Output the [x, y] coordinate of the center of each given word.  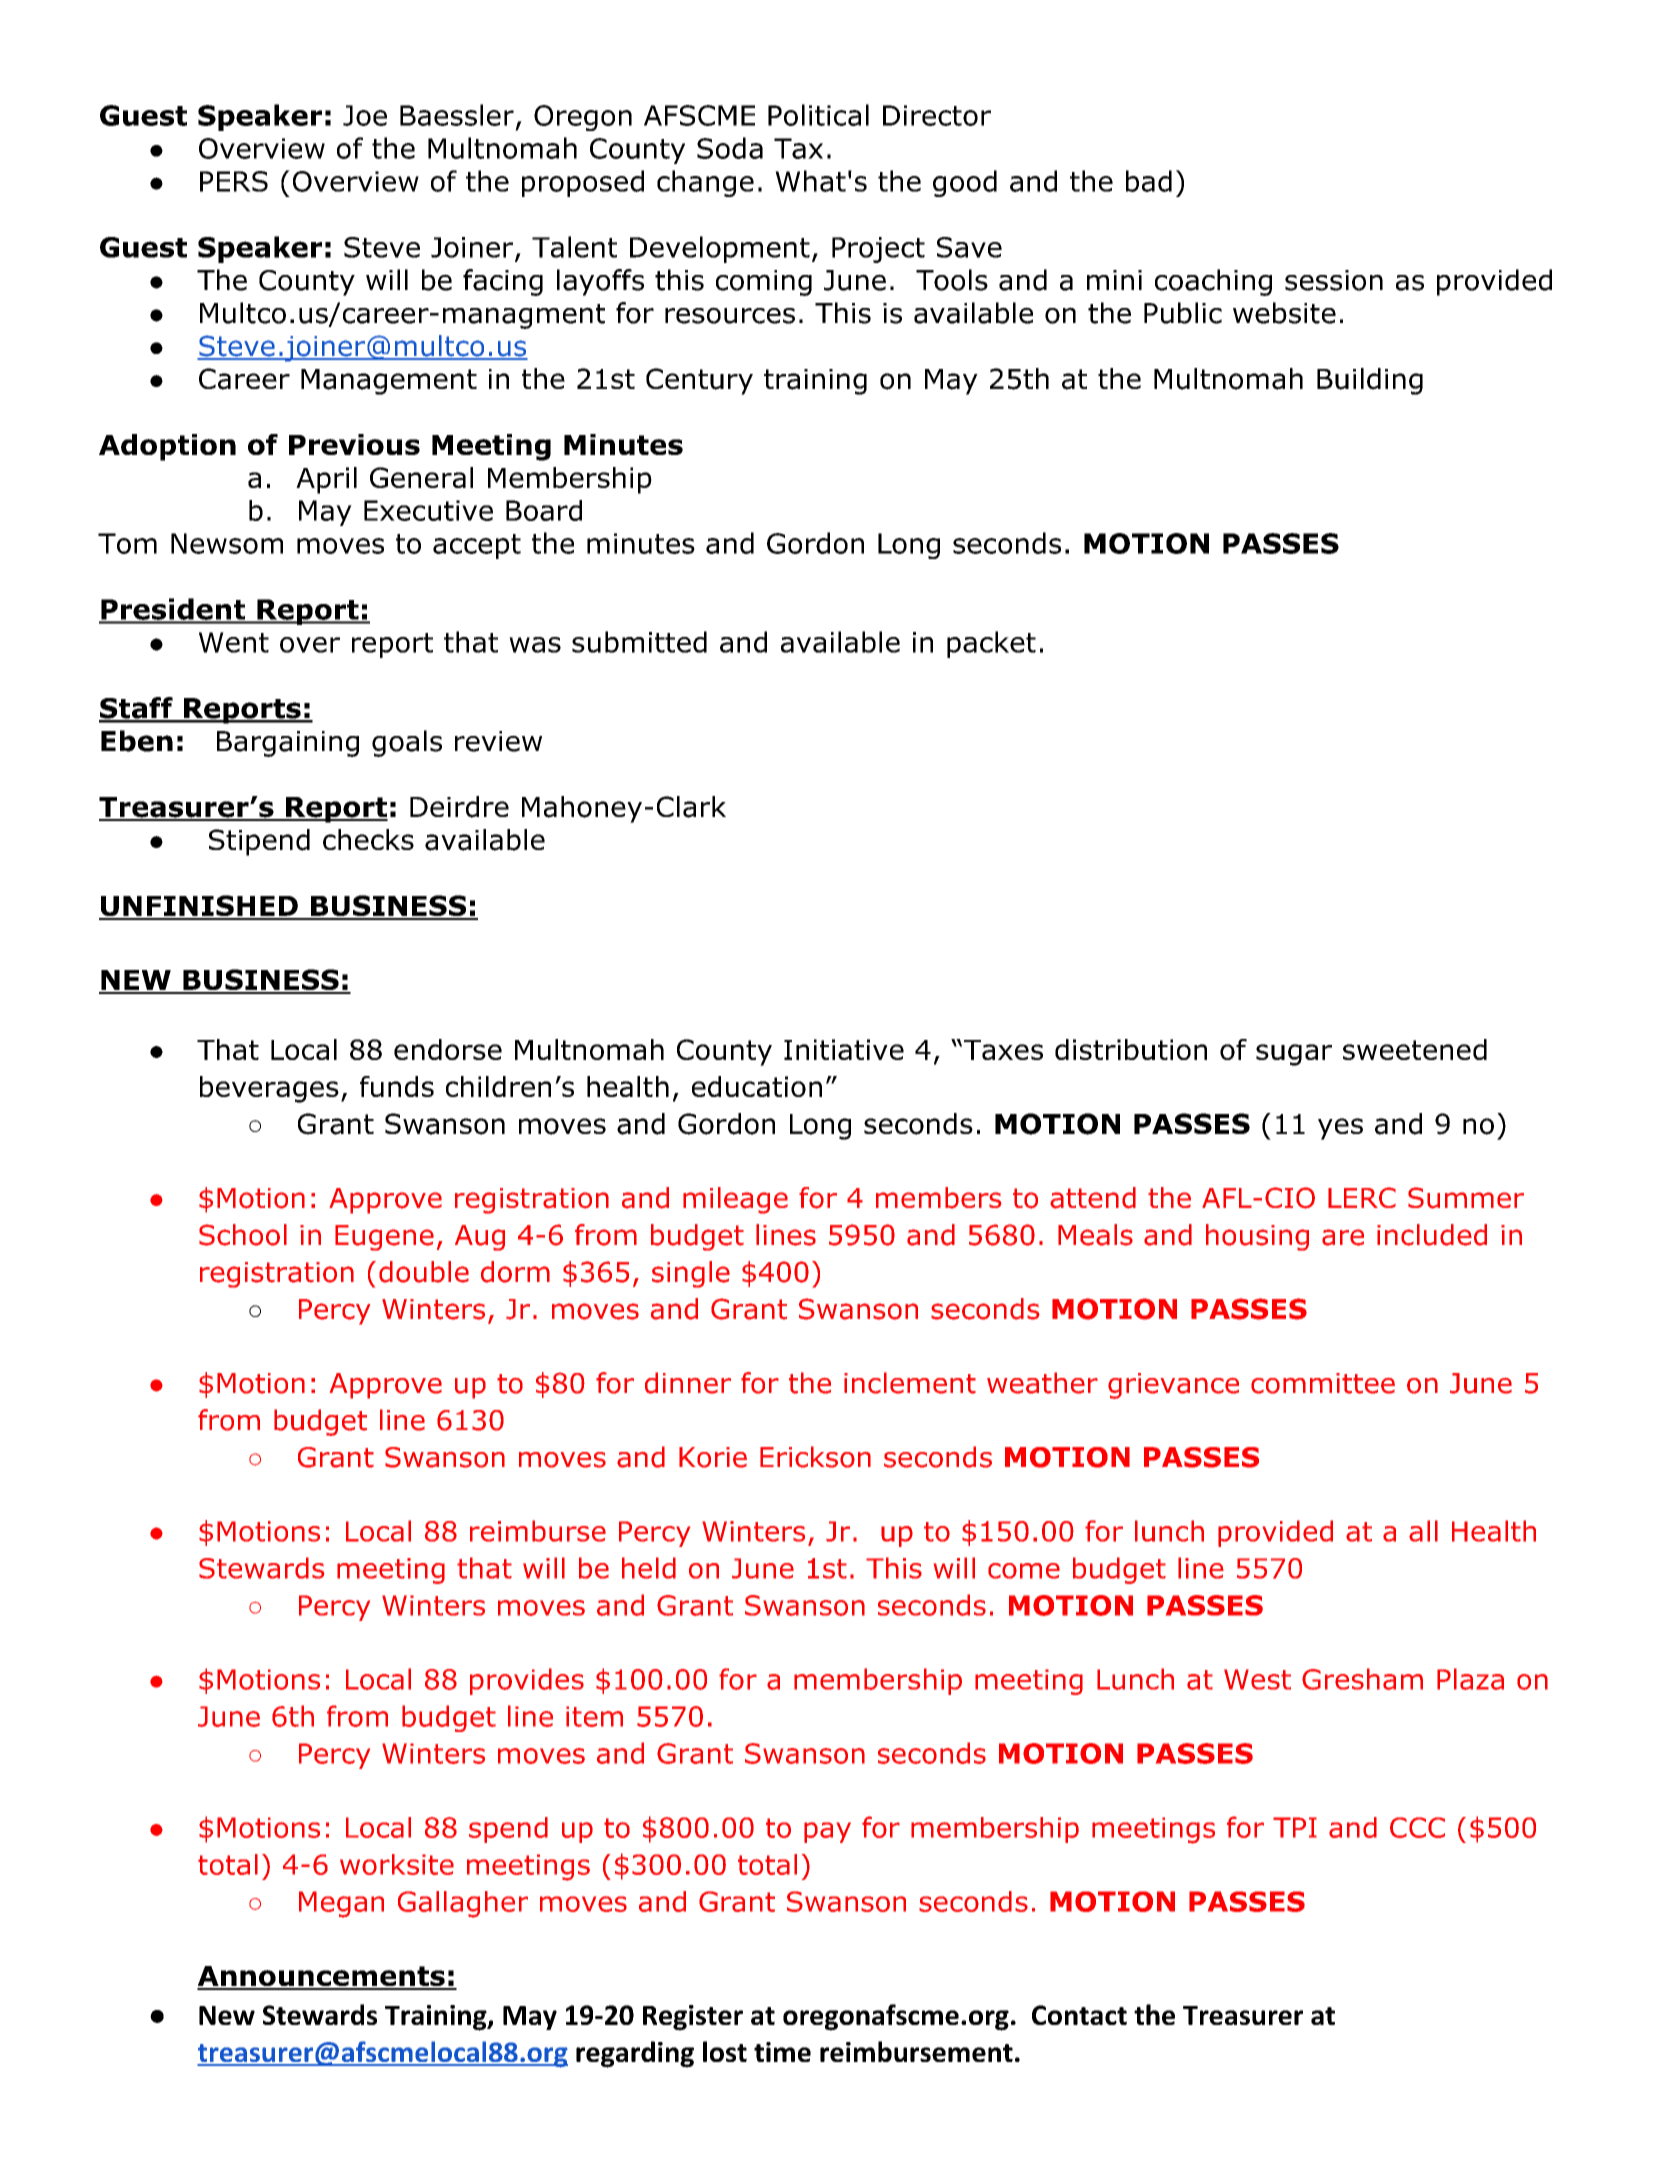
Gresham [1362, 1679]
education [757, 1086]
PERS [234, 181]
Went [234, 642]
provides [527, 1681]
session [1334, 280]
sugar [1294, 1055]
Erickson [815, 1457]
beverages [269, 1089]
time [782, 2052]
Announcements [322, 1977]
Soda [730, 148]
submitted [639, 642]
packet [991, 644]
